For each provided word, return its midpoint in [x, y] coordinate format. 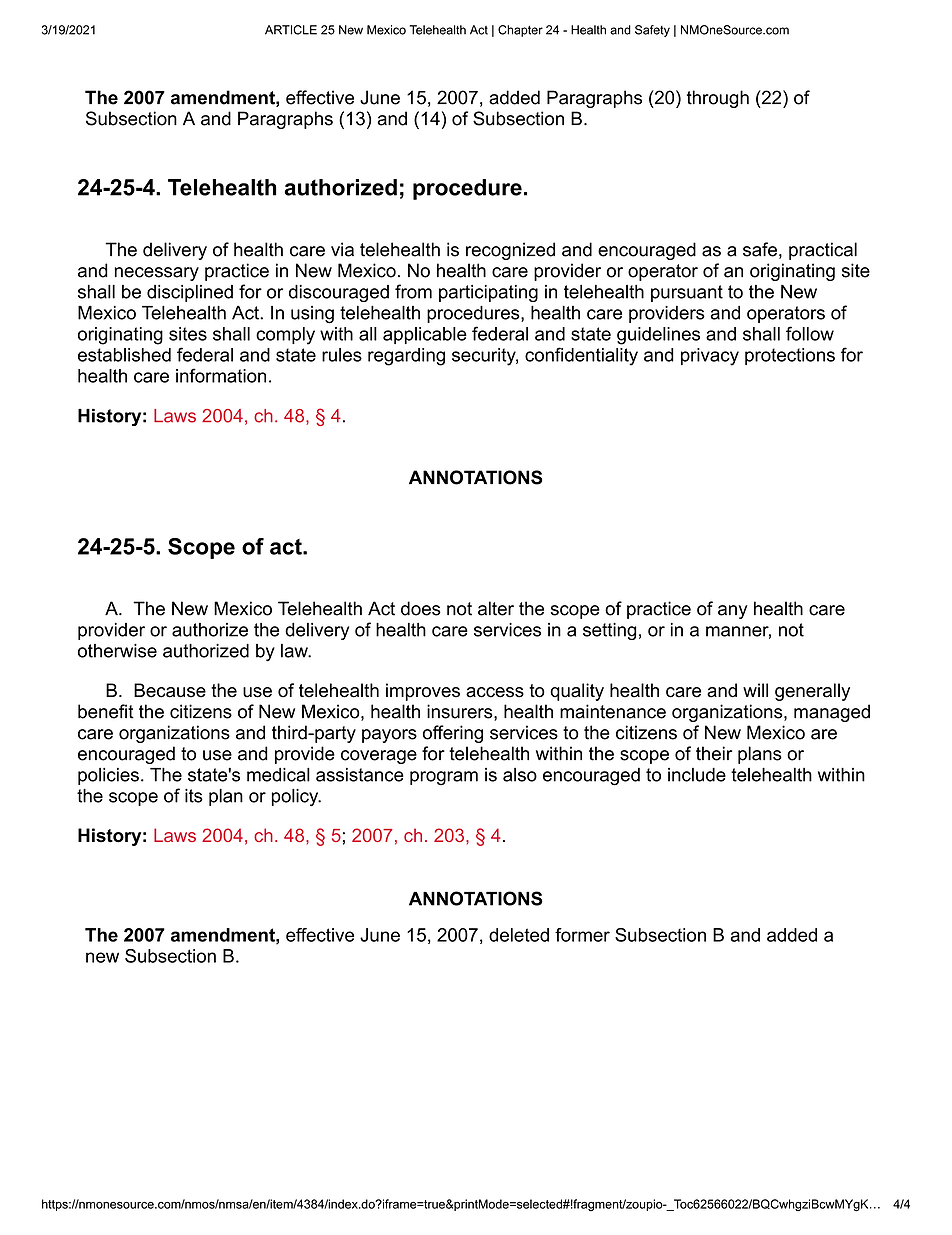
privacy [710, 357]
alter [496, 608]
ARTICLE [291, 30]
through [718, 99]
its [194, 796]
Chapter [520, 31]
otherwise [117, 651]
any [733, 612]
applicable [425, 335]
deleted [519, 935]
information [221, 375]
